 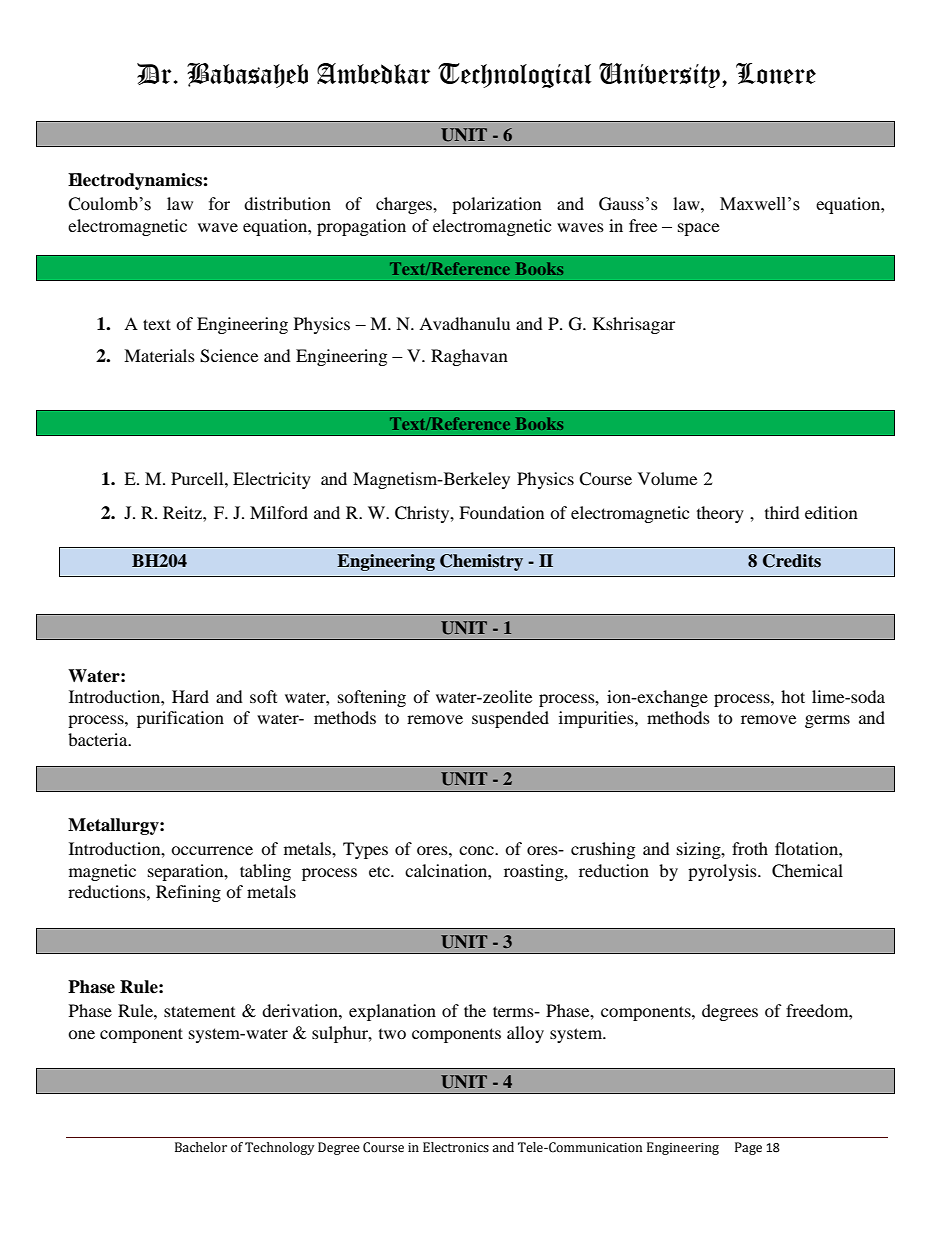 What do you see at coordinates (159, 355) in the image?
I see `Materials` at bounding box center [159, 355].
